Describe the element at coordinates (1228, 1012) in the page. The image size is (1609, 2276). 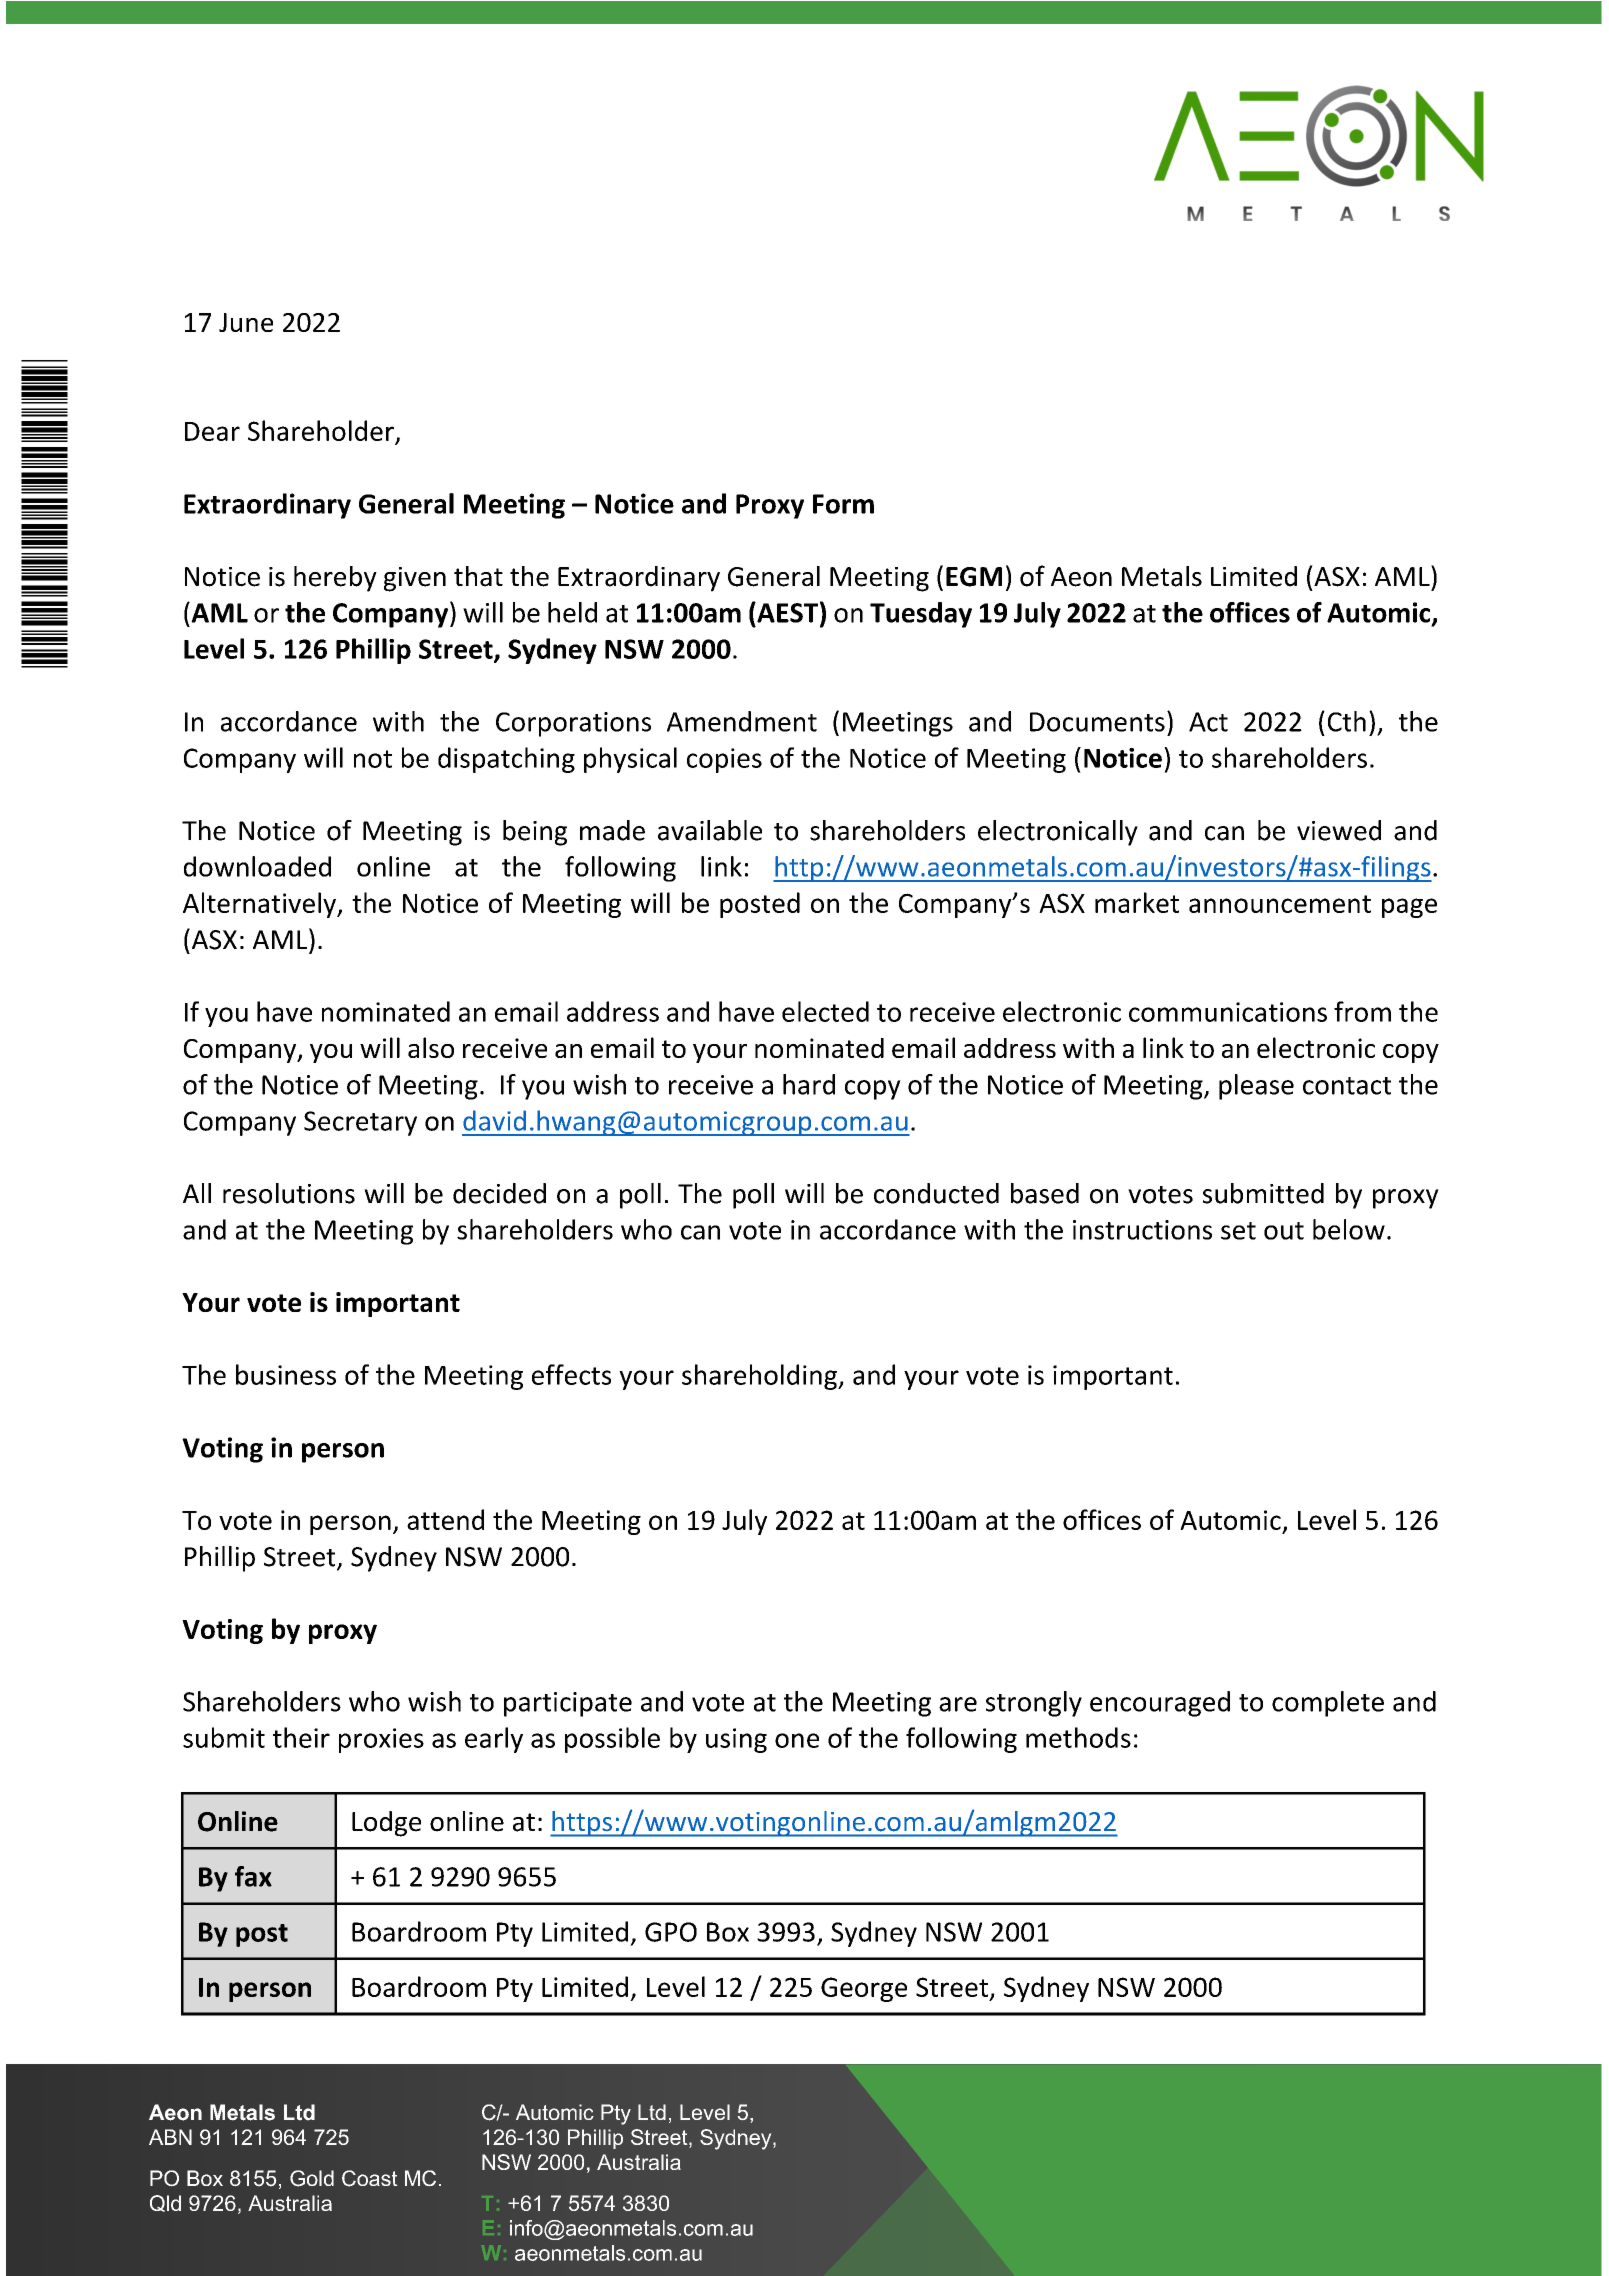
I see `communications` at that location.
